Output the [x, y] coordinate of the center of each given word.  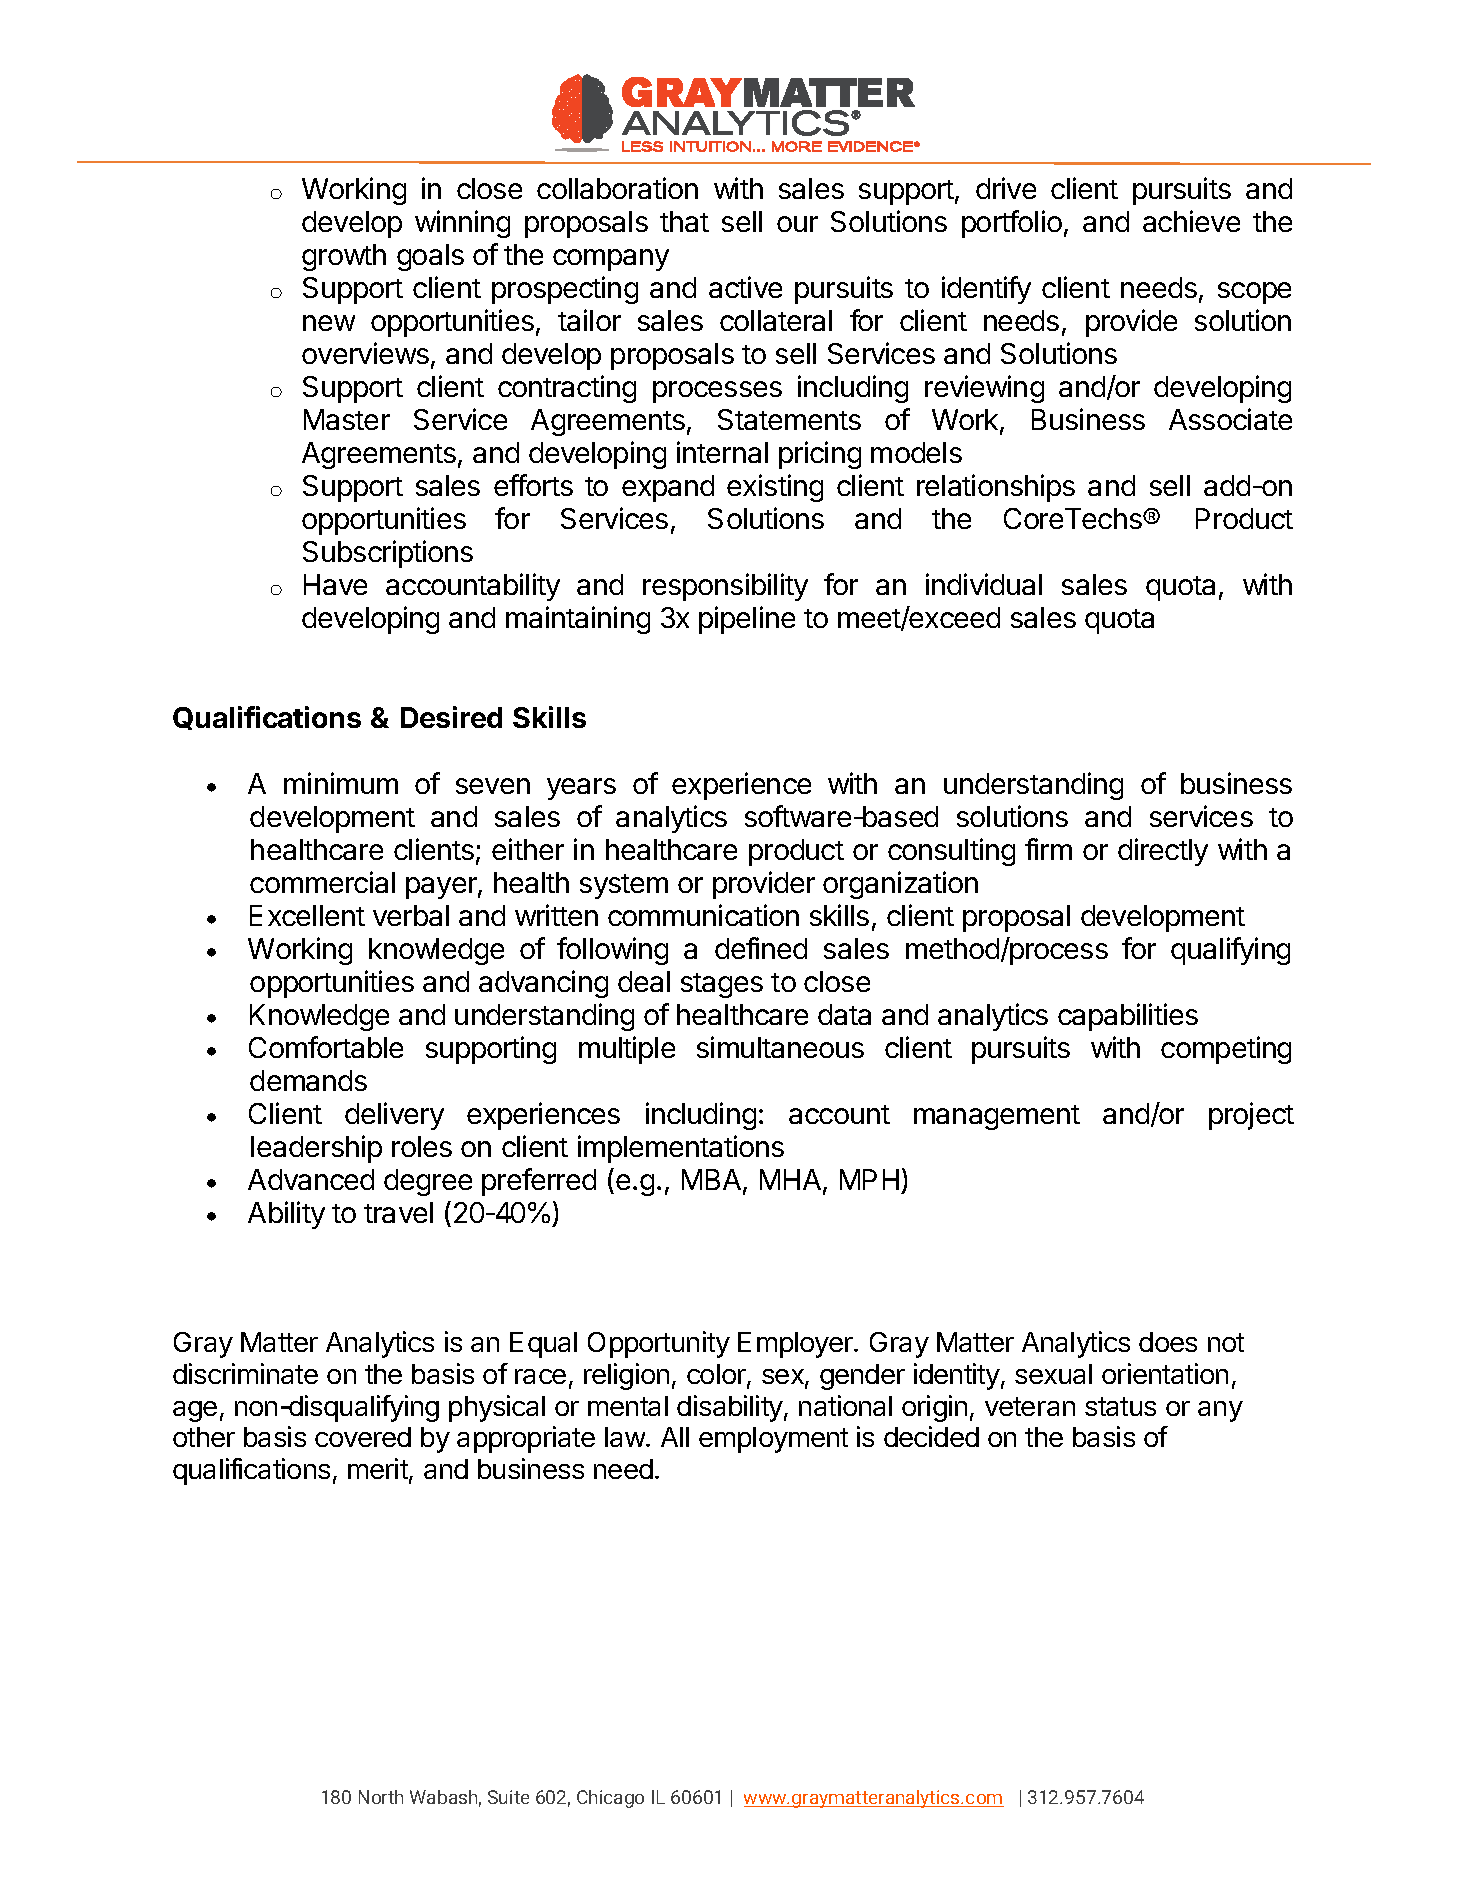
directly [1163, 852]
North [381, 1797]
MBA [713, 1181]
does [1168, 1342]
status [1120, 1406]
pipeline [747, 620]
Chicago [610, 1799]
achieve [1191, 221]
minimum [341, 783]
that [684, 221]
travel [398, 1212]
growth [344, 257]
